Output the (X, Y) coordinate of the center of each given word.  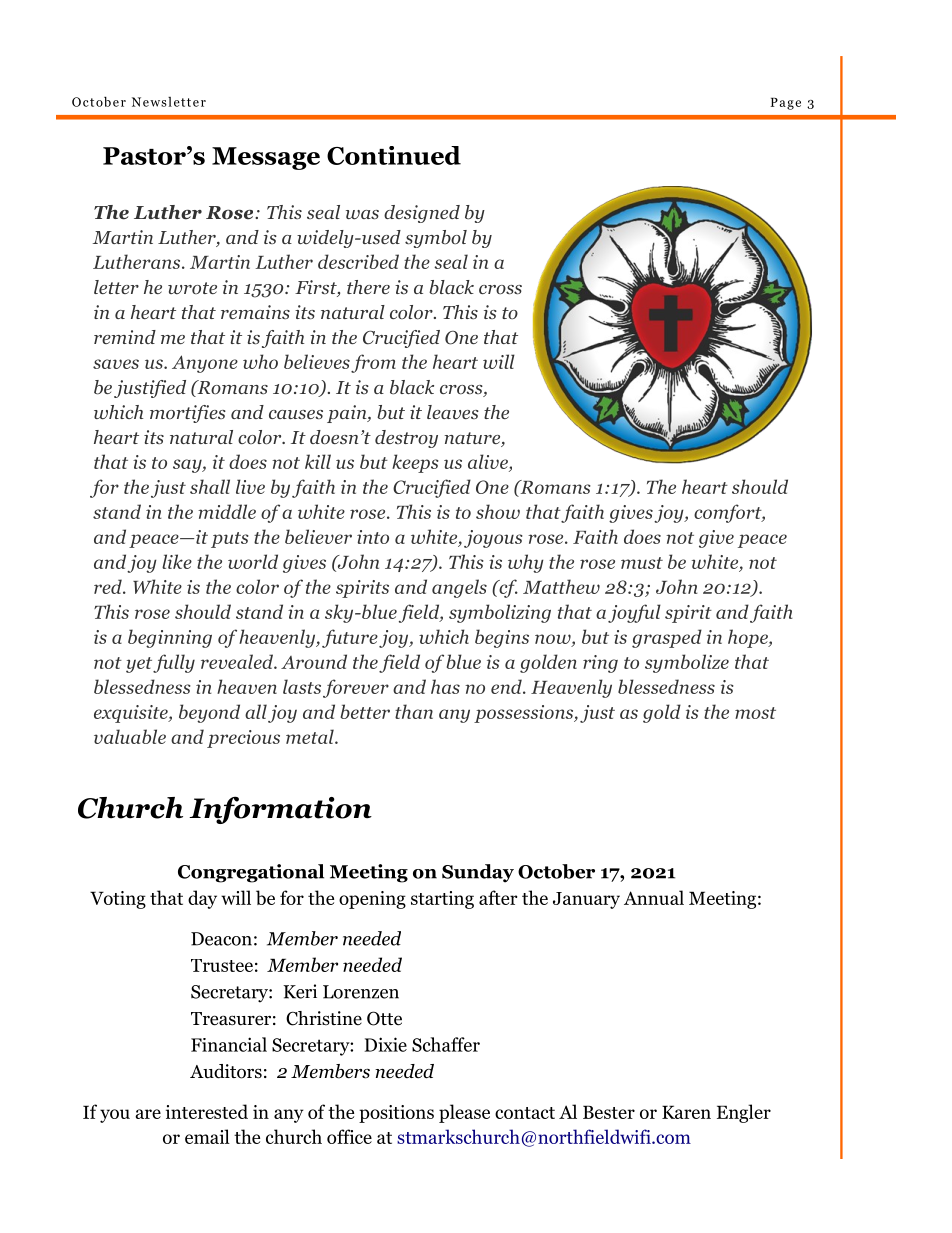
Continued (394, 155)
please (464, 1113)
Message (266, 158)
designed (422, 214)
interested (207, 1111)
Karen (686, 1112)
